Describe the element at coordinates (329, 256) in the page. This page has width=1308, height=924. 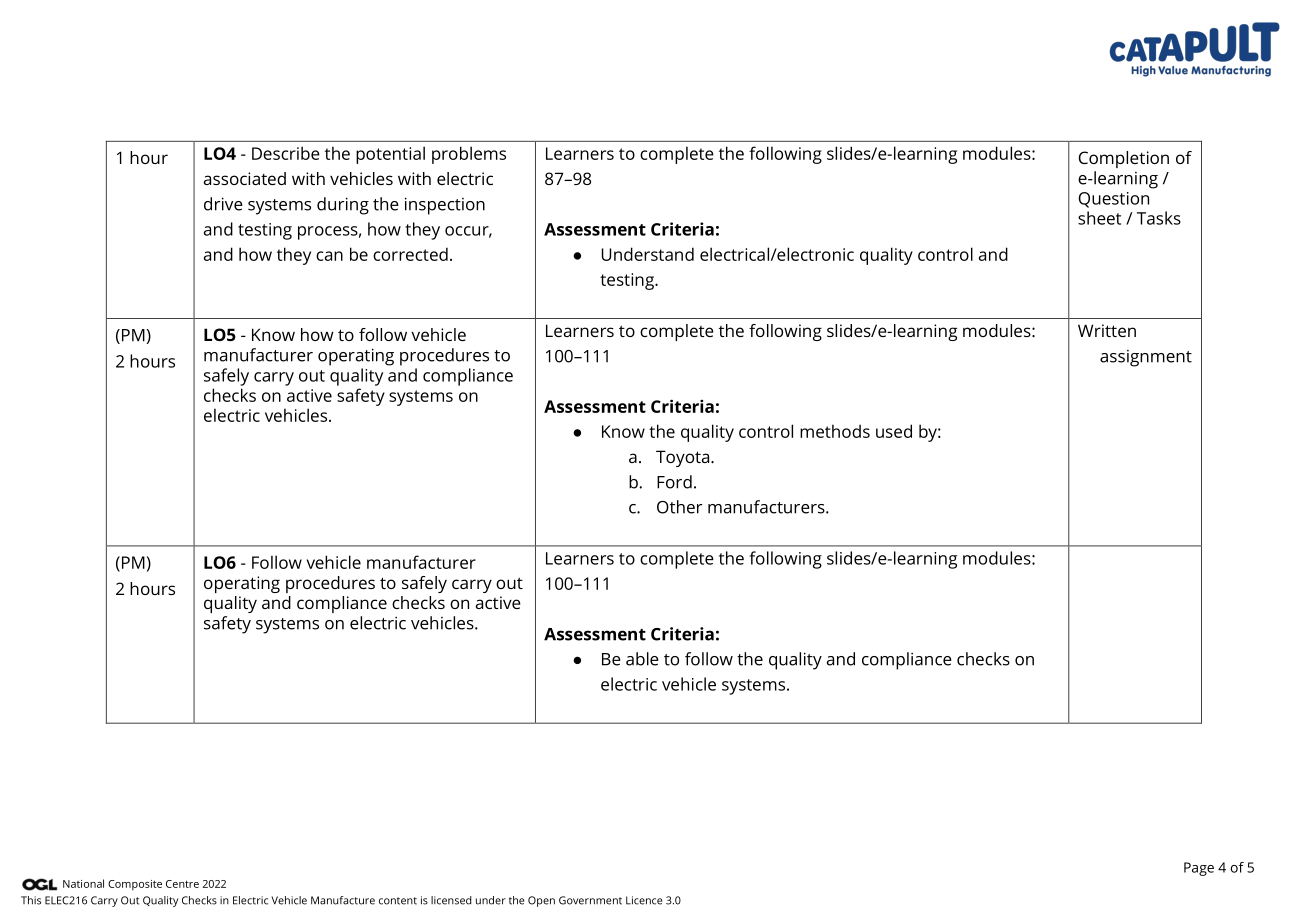
I see `can` at that location.
